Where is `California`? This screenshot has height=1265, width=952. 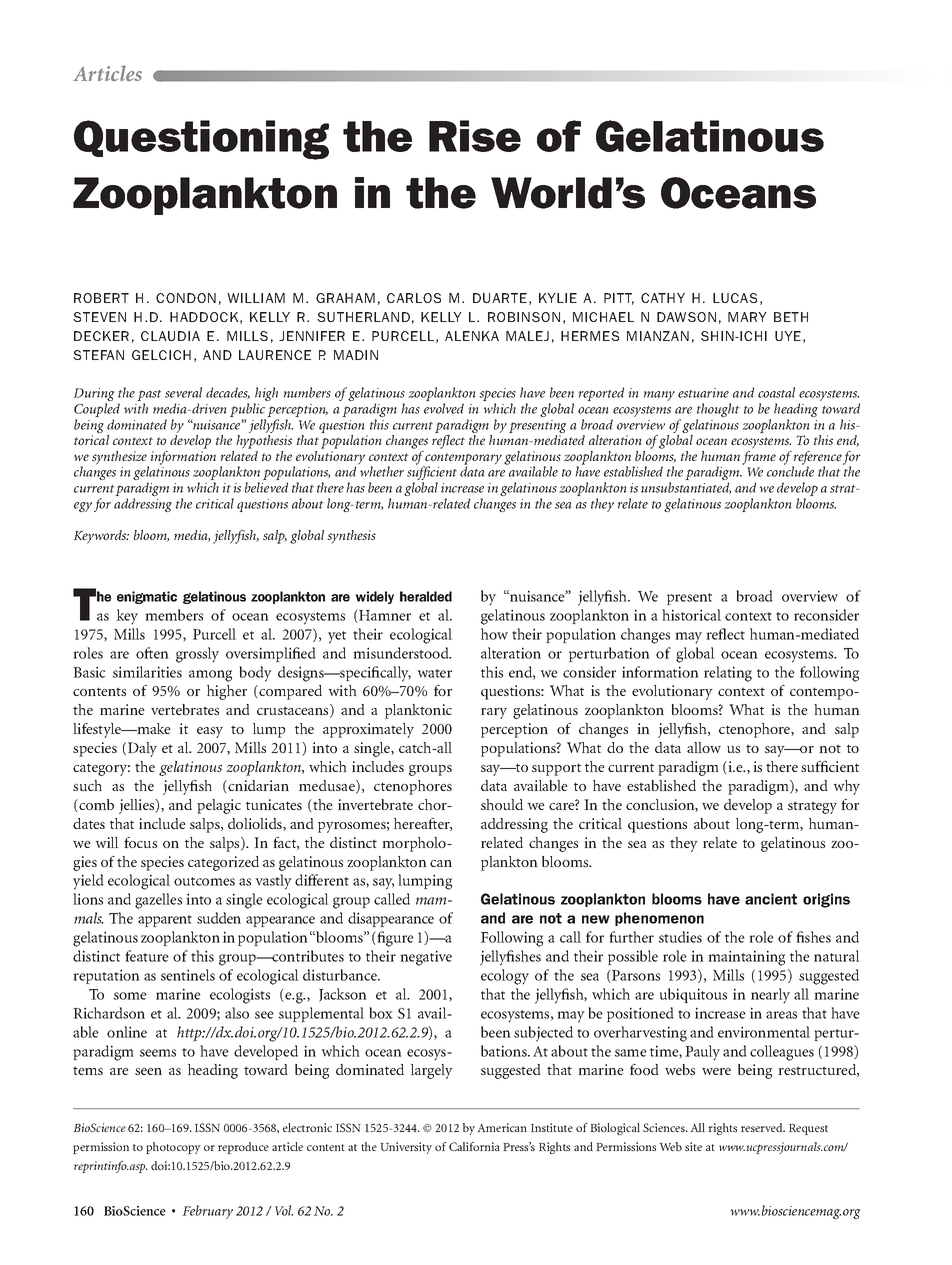 California is located at coordinates (474, 1146).
